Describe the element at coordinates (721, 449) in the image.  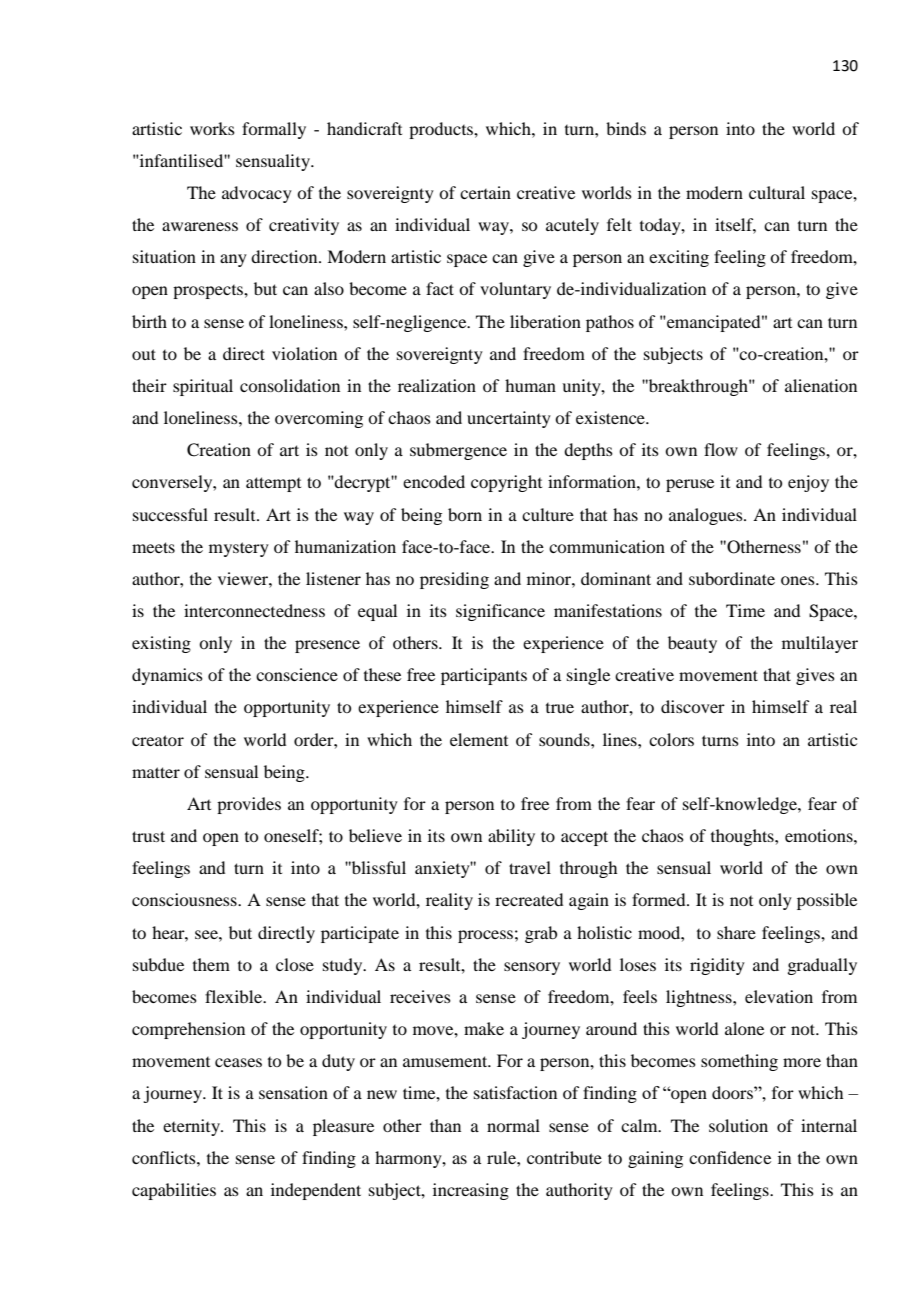
I see `flow` at that location.
